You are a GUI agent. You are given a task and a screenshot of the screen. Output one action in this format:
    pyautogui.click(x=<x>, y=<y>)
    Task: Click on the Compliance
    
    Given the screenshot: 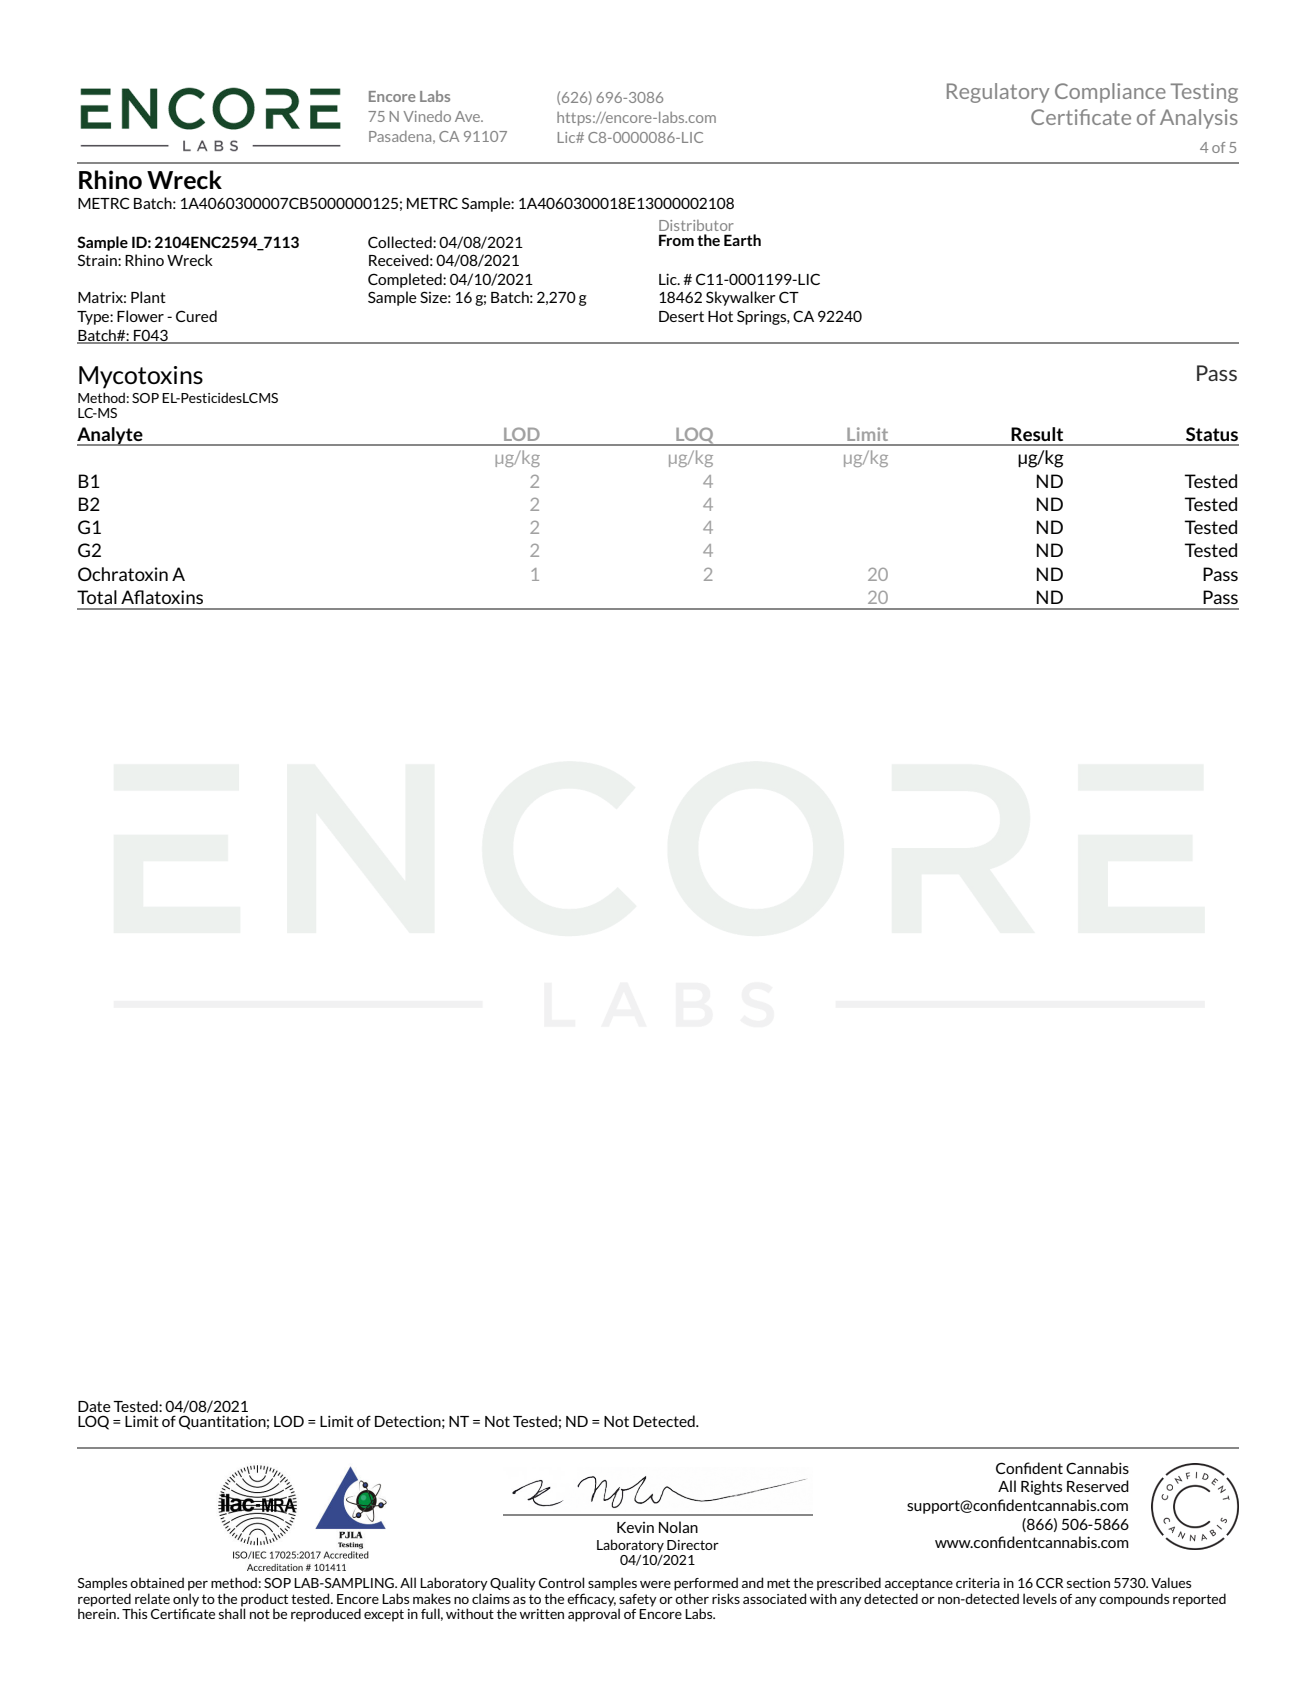 What is the action you would take?
    pyautogui.click(x=1110, y=93)
